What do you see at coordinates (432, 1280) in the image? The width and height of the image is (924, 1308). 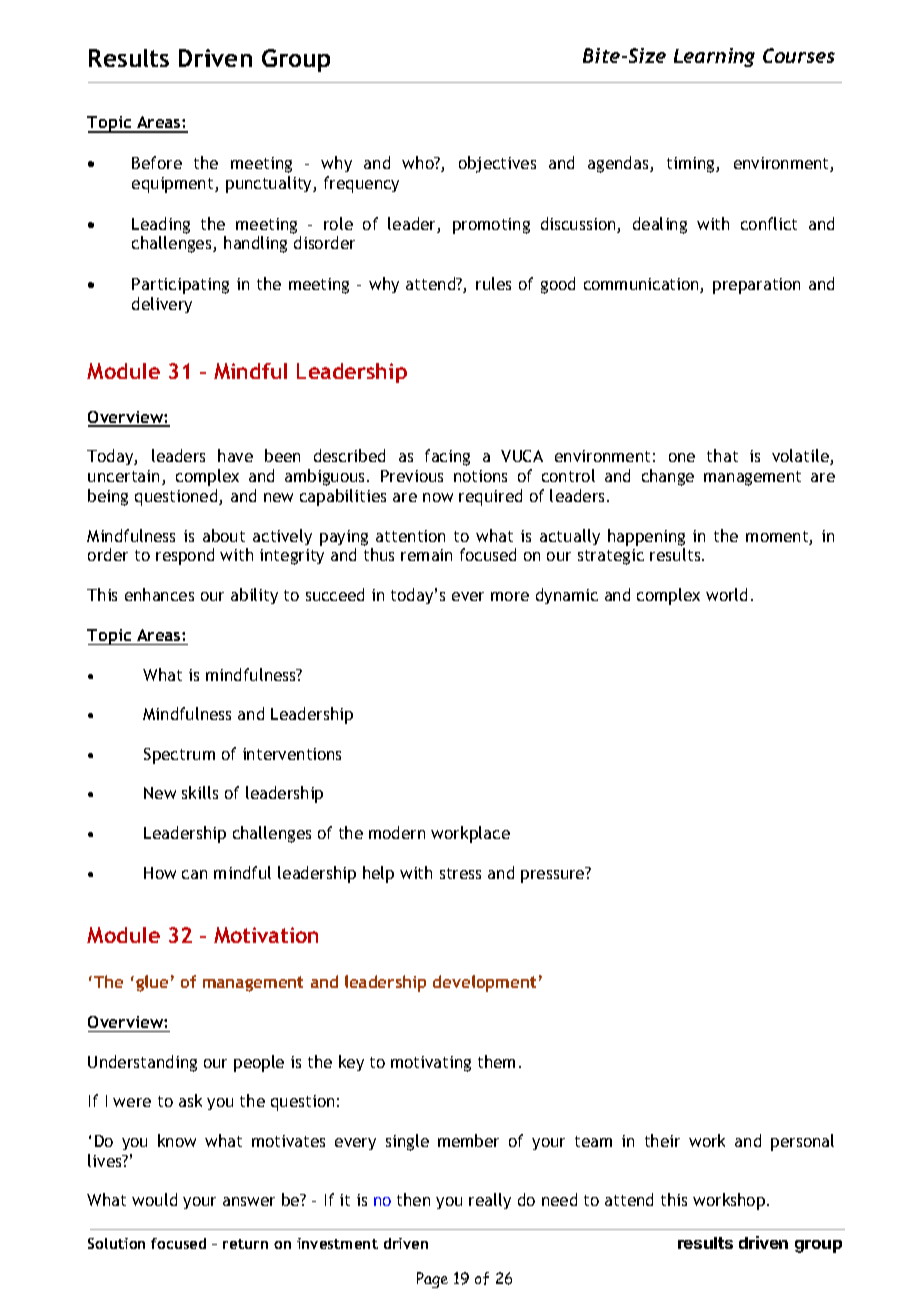 I see `Page` at bounding box center [432, 1280].
